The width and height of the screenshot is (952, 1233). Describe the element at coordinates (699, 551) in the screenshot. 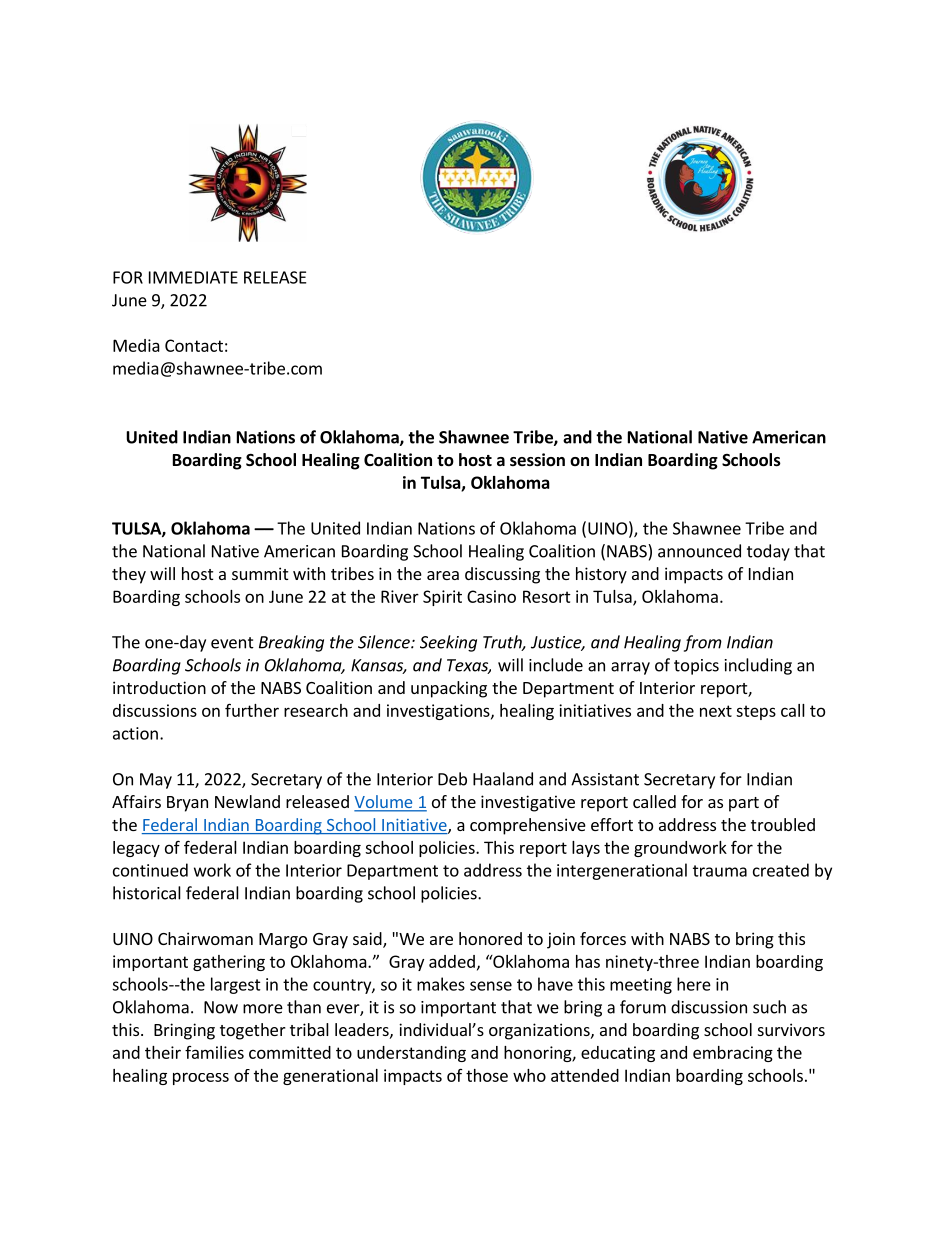

I see `announced` at that location.
